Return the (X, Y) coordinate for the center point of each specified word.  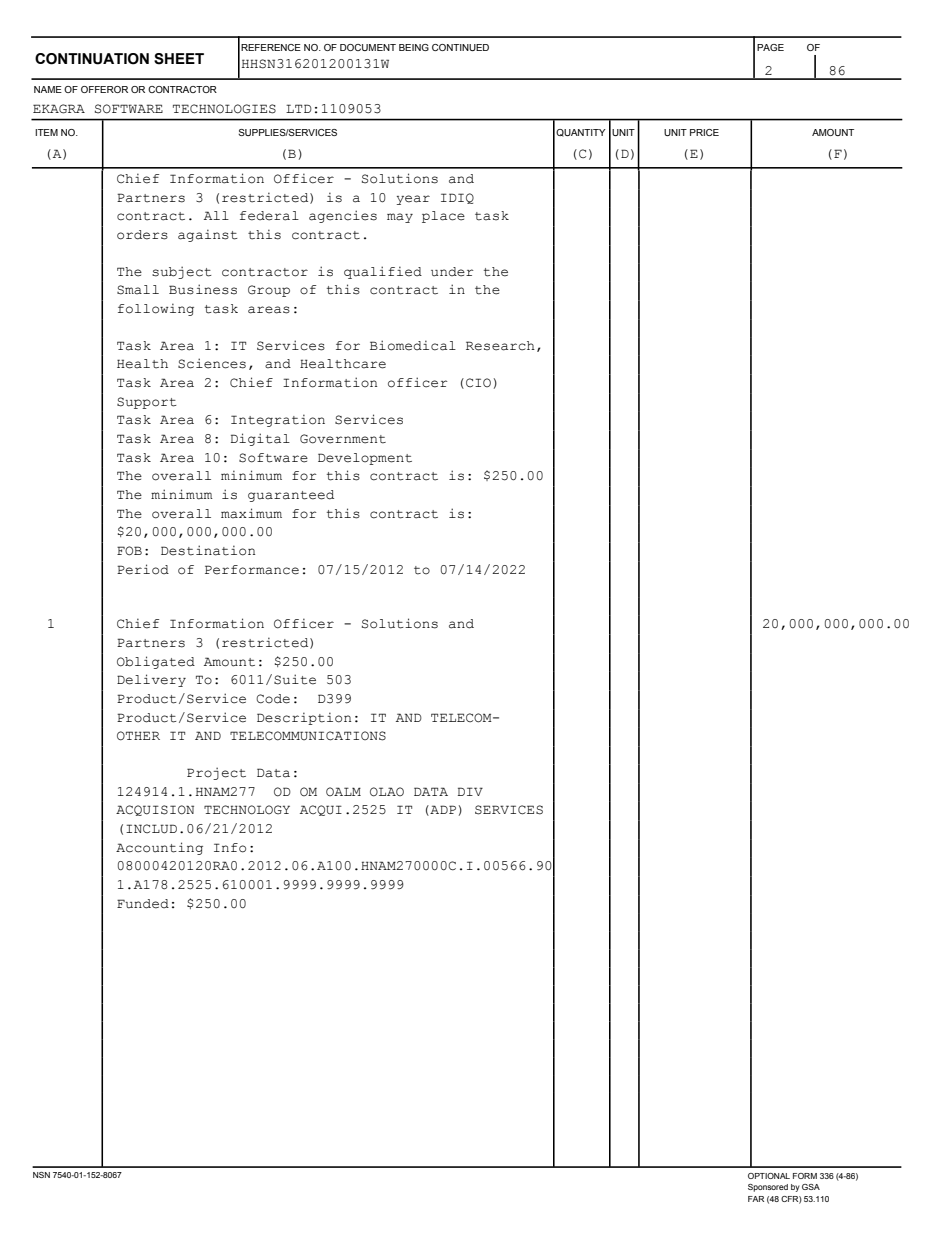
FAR (756, 1199)
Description (304, 718)
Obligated (156, 662)
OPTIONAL (769, 1176)
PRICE (704, 132)
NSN (41, 1175)
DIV (470, 791)
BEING (414, 47)
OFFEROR (104, 89)
